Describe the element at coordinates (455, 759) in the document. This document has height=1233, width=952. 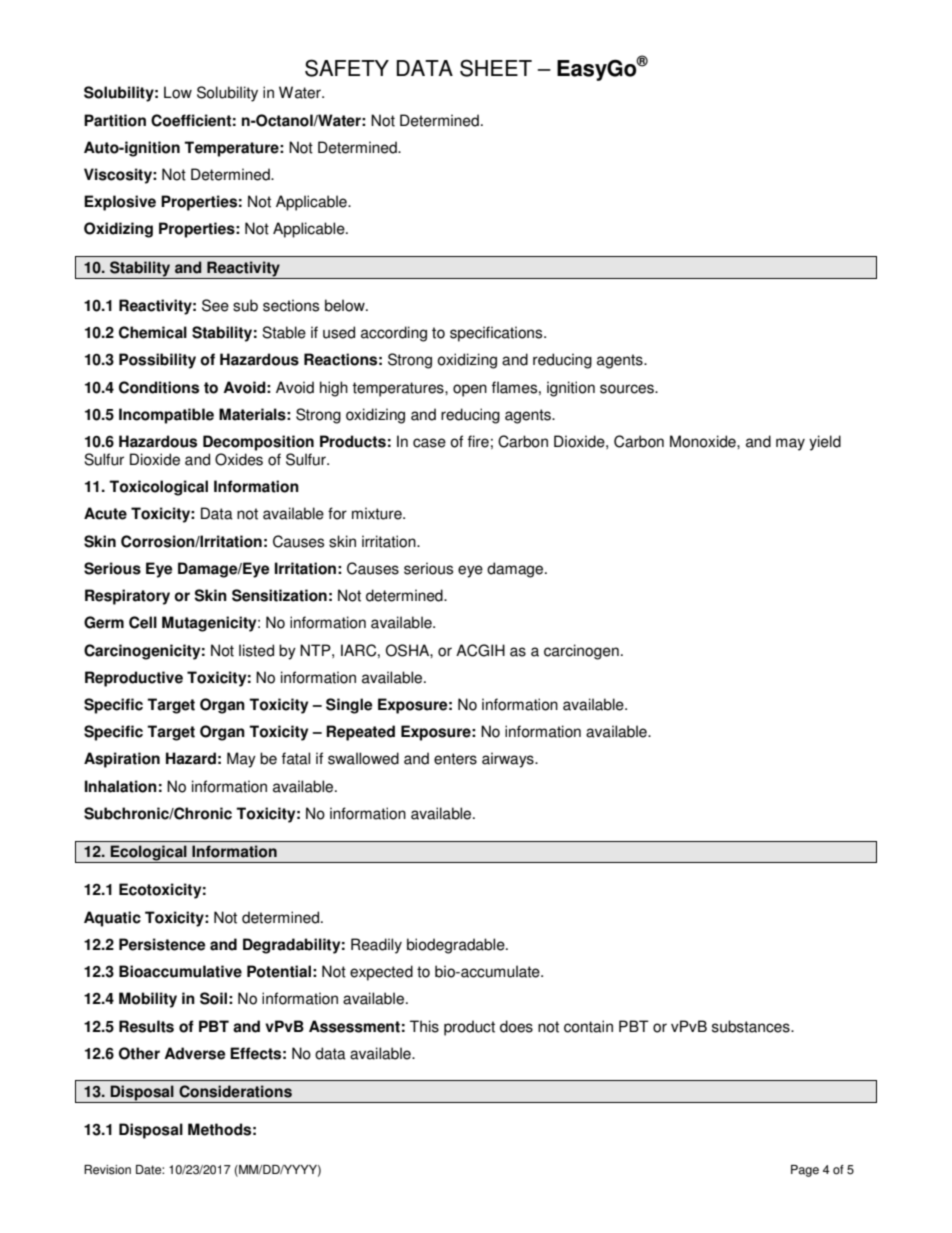
I see `enters` at that location.
